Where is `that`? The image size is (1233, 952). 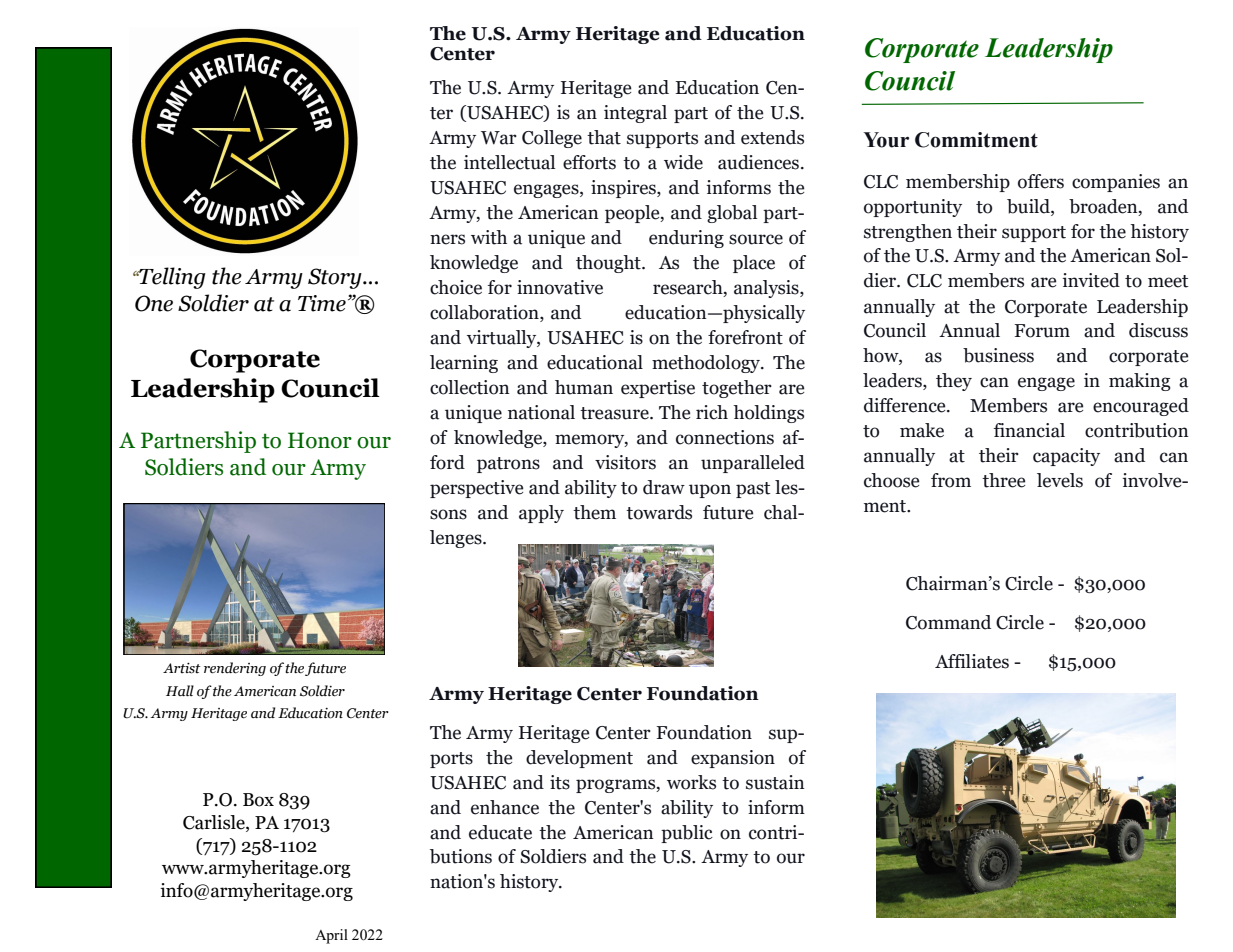
that is located at coordinates (604, 137).
